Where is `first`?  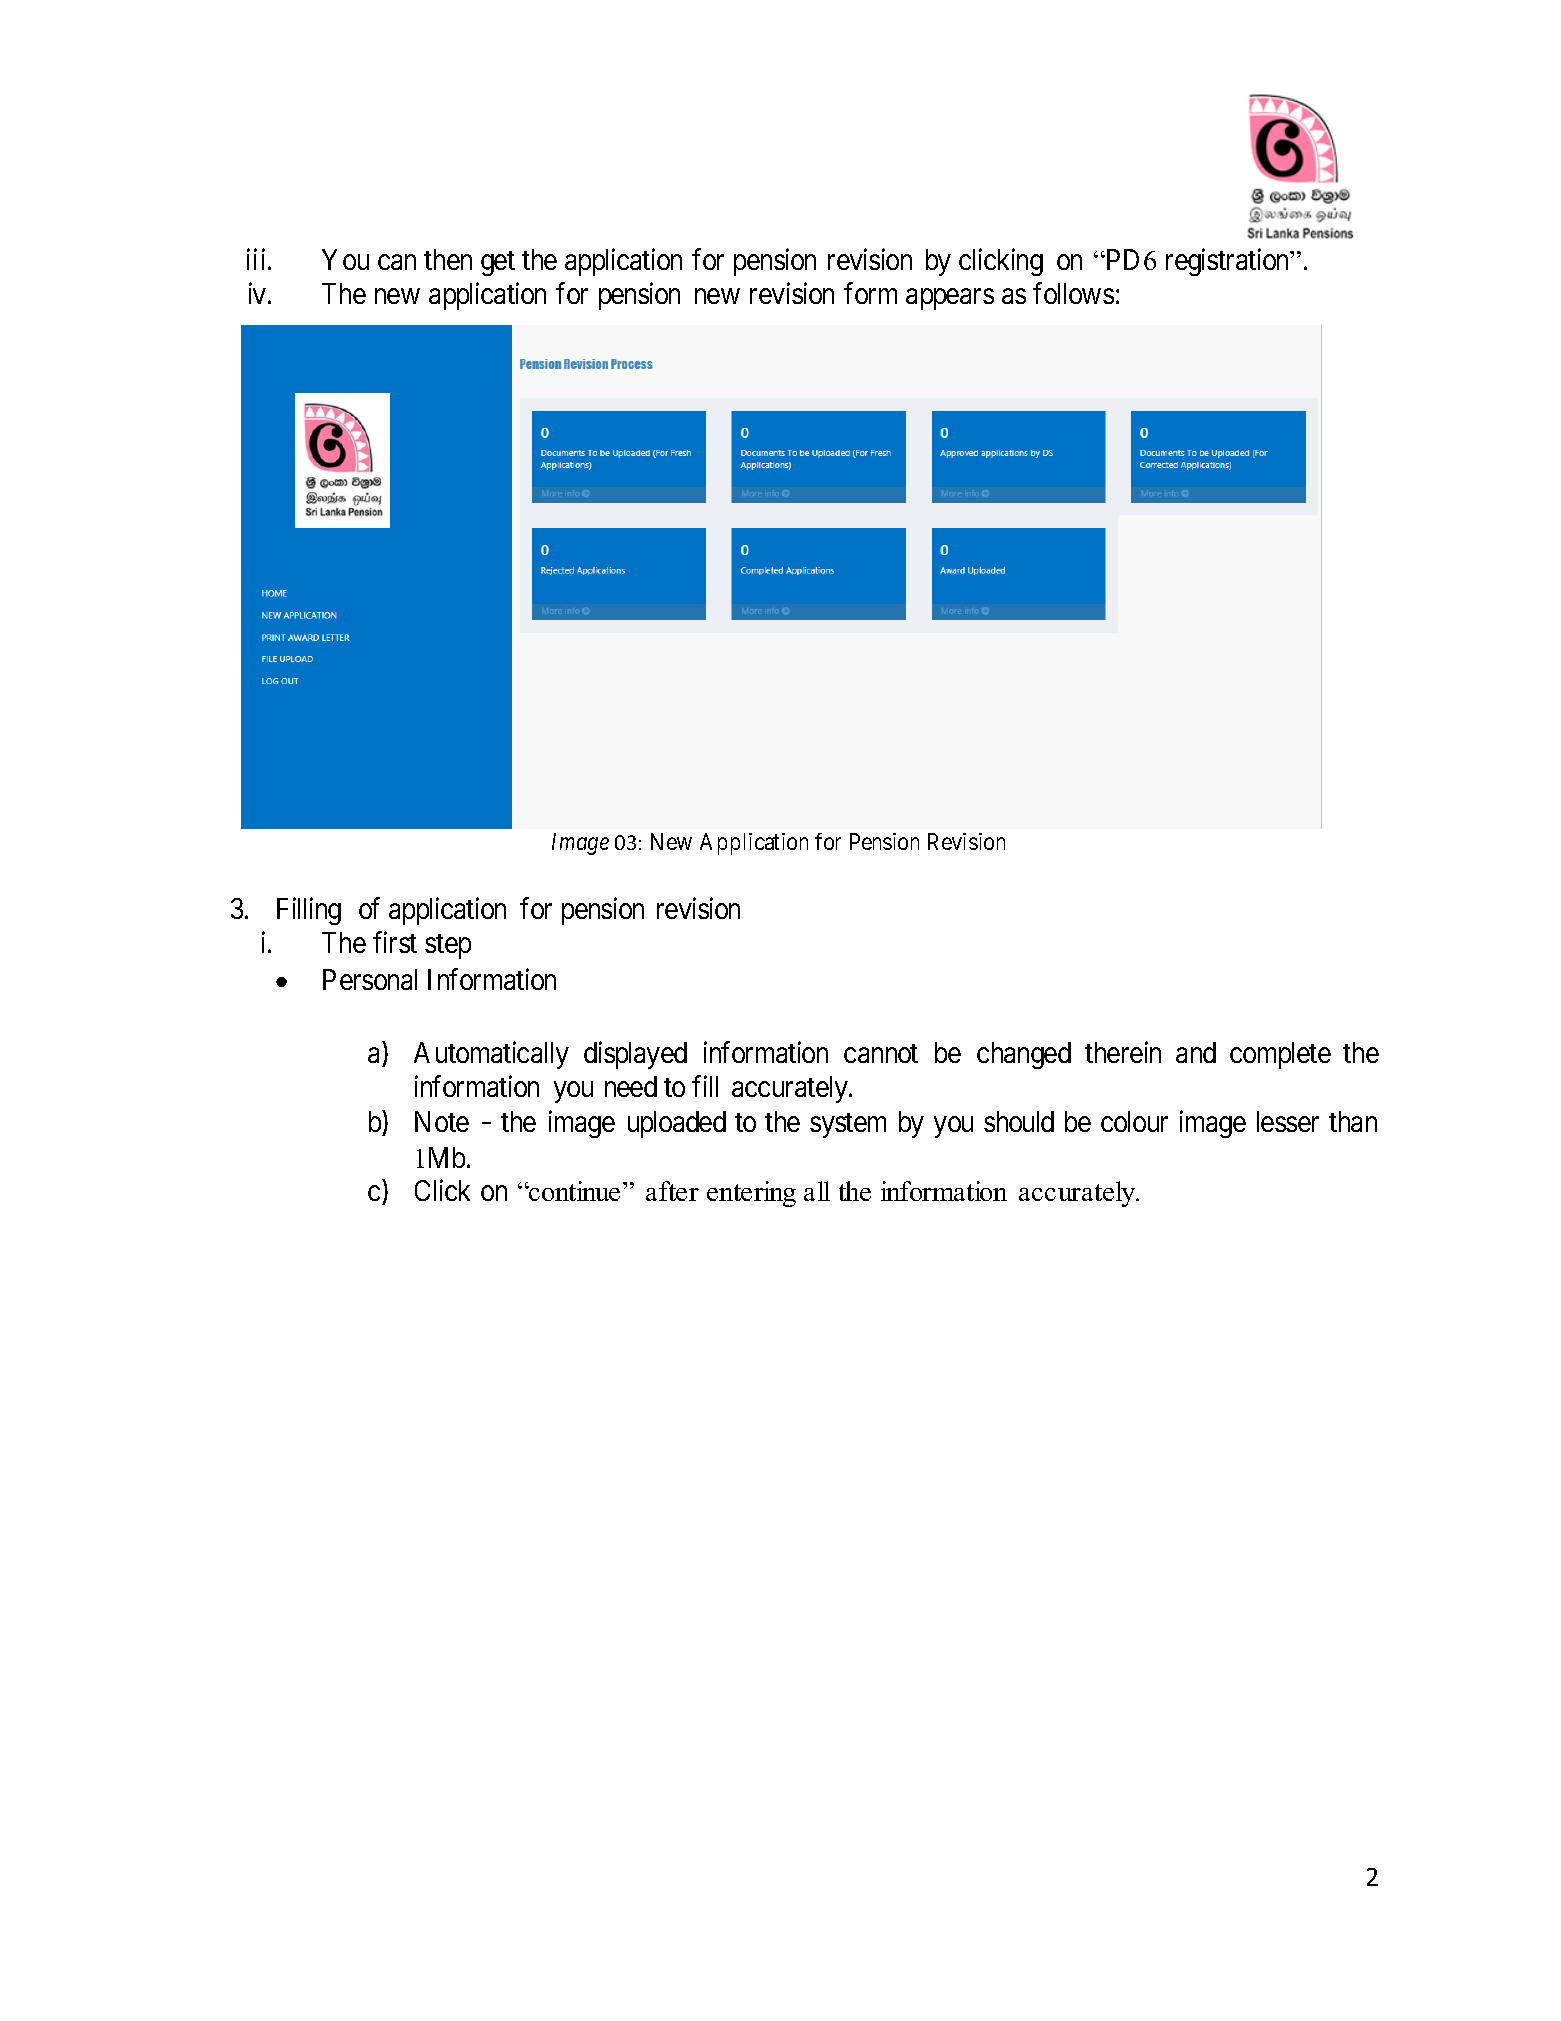 first is located at coordinates (395, 942).
